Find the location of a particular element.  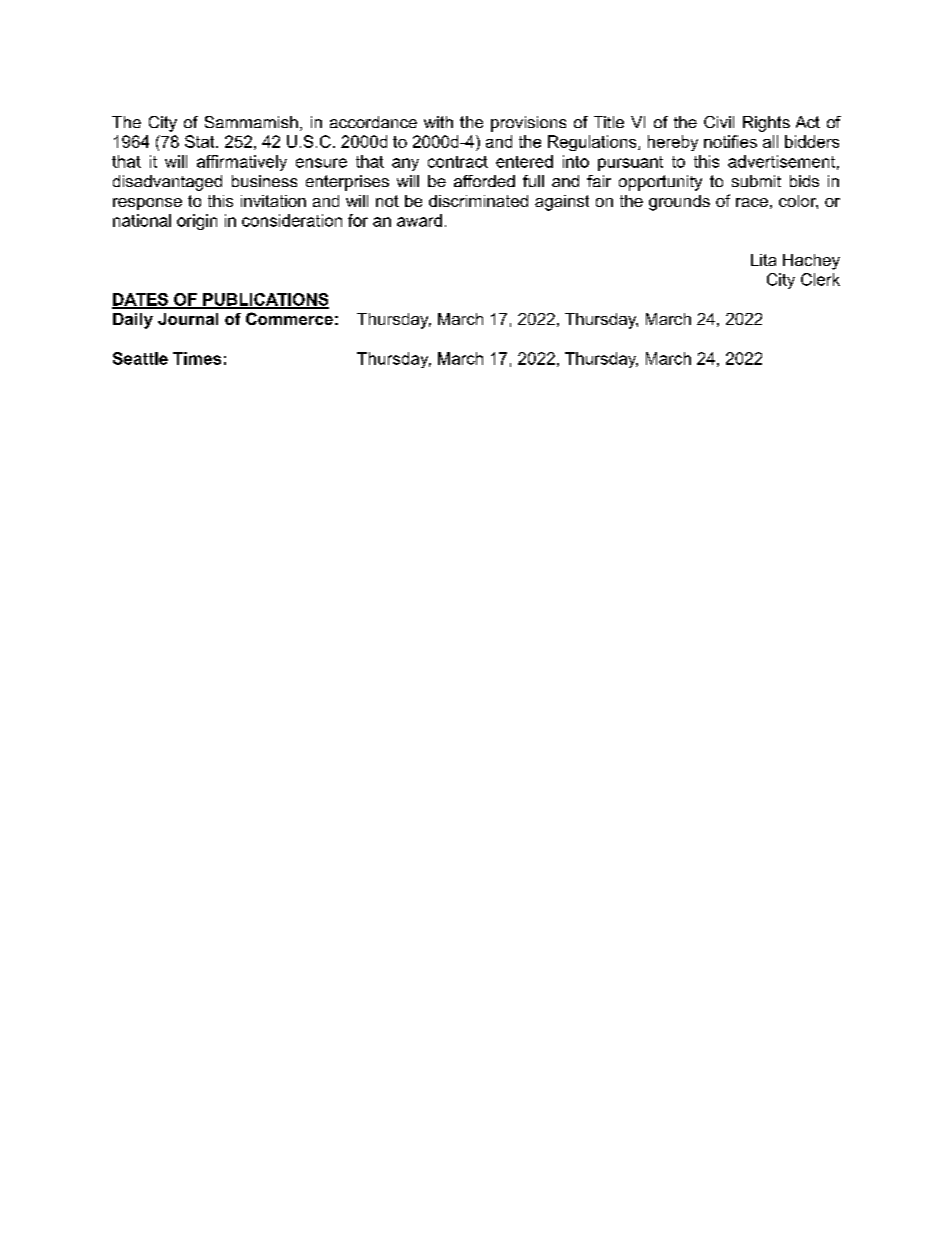

Clerk is located at coordinates (820, 279).
